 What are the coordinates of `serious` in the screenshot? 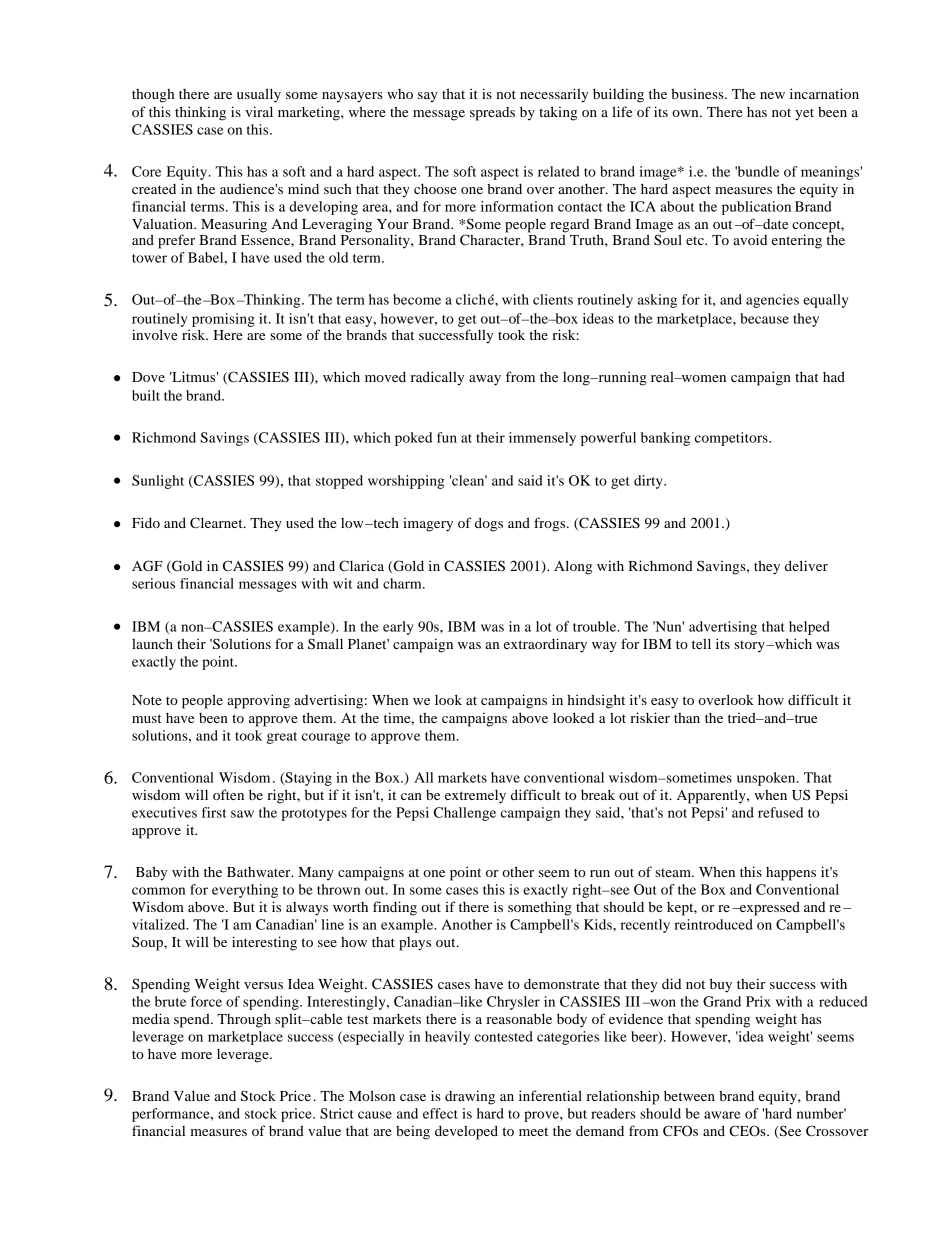 It's located at (153, 583).
